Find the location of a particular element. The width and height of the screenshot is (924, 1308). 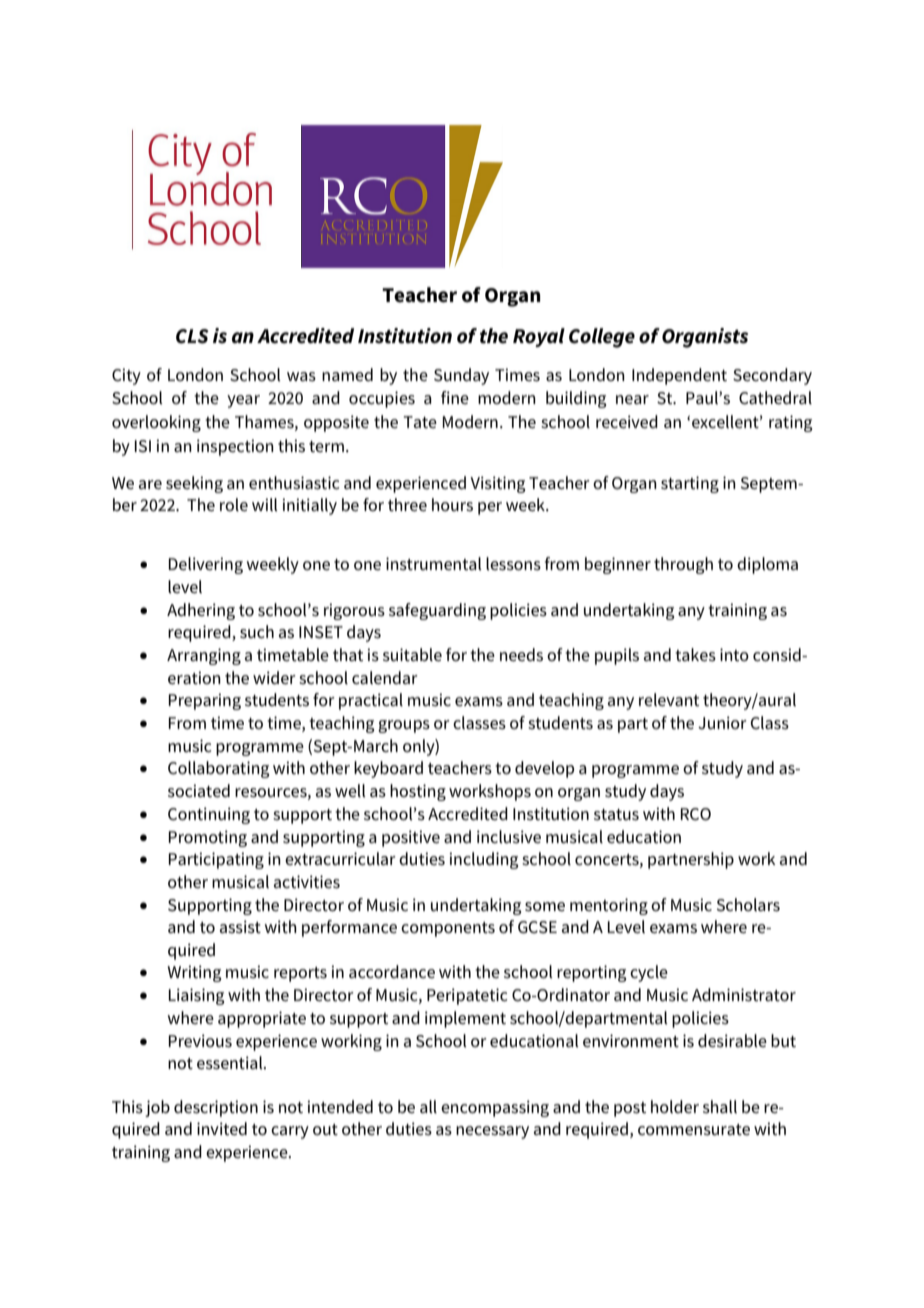

description is located at coordinates (216, 1108).
